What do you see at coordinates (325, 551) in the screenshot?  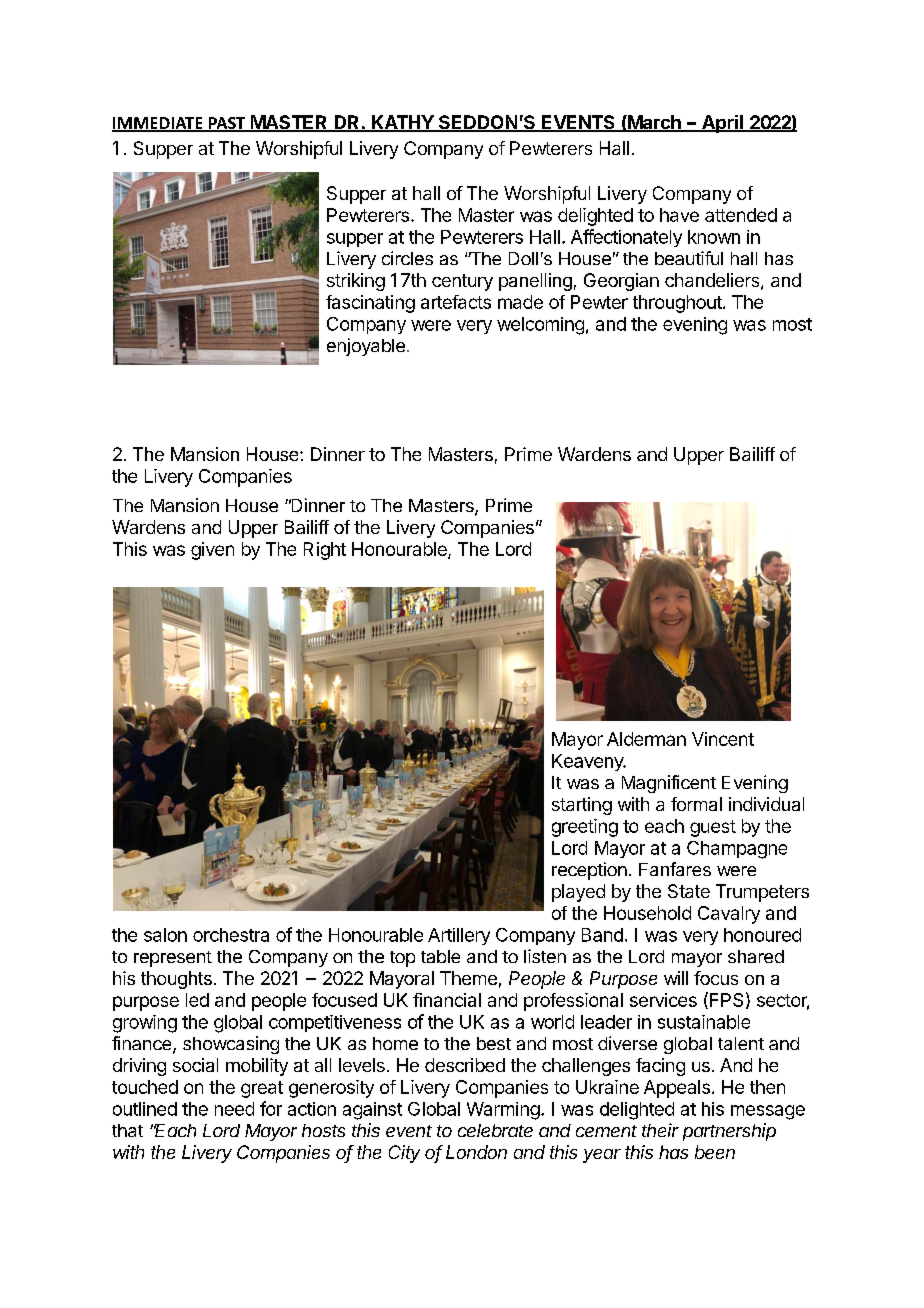 I see `Right` at bounding box center [325, 551].
